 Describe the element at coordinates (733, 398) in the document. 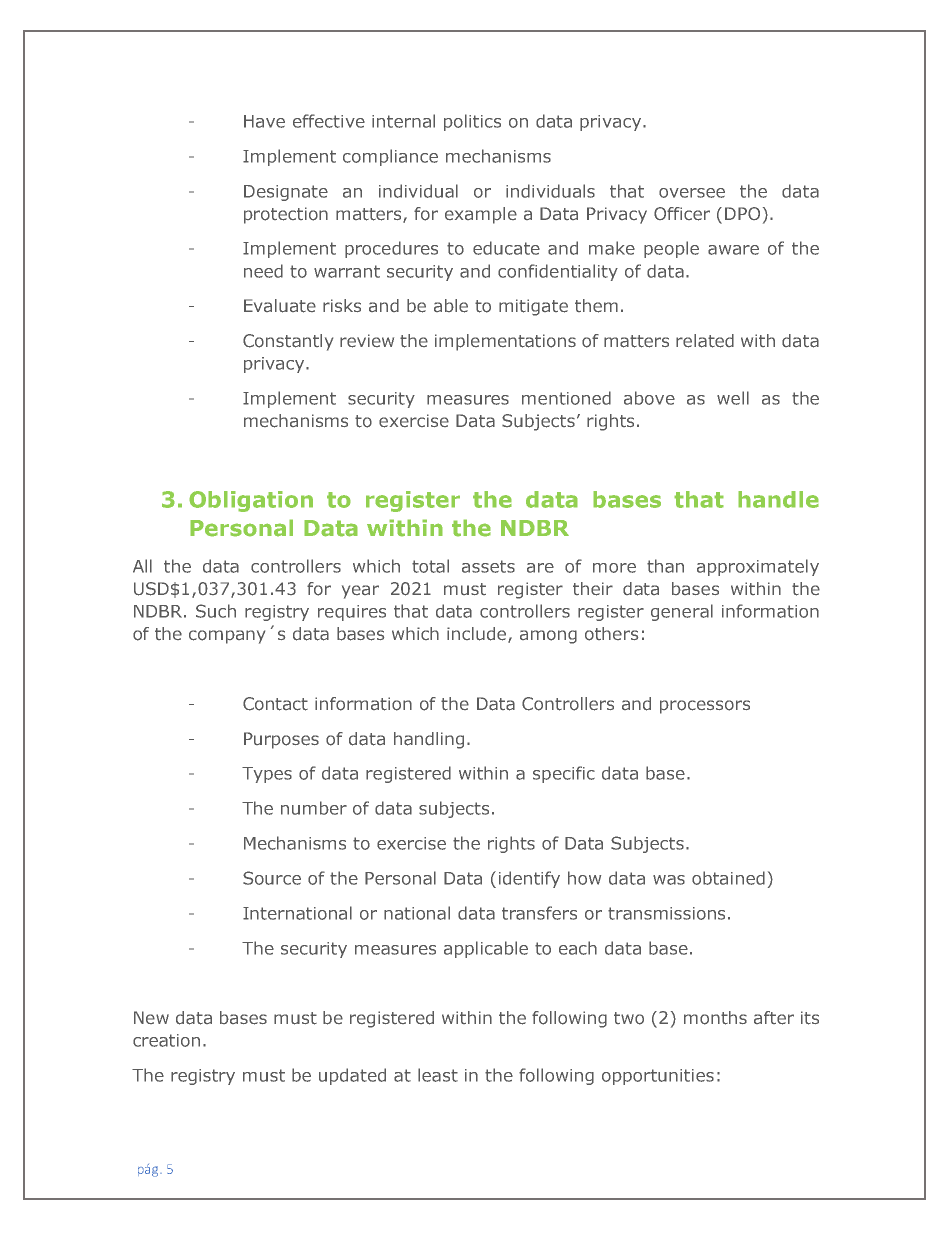

I see `well` at that location.
